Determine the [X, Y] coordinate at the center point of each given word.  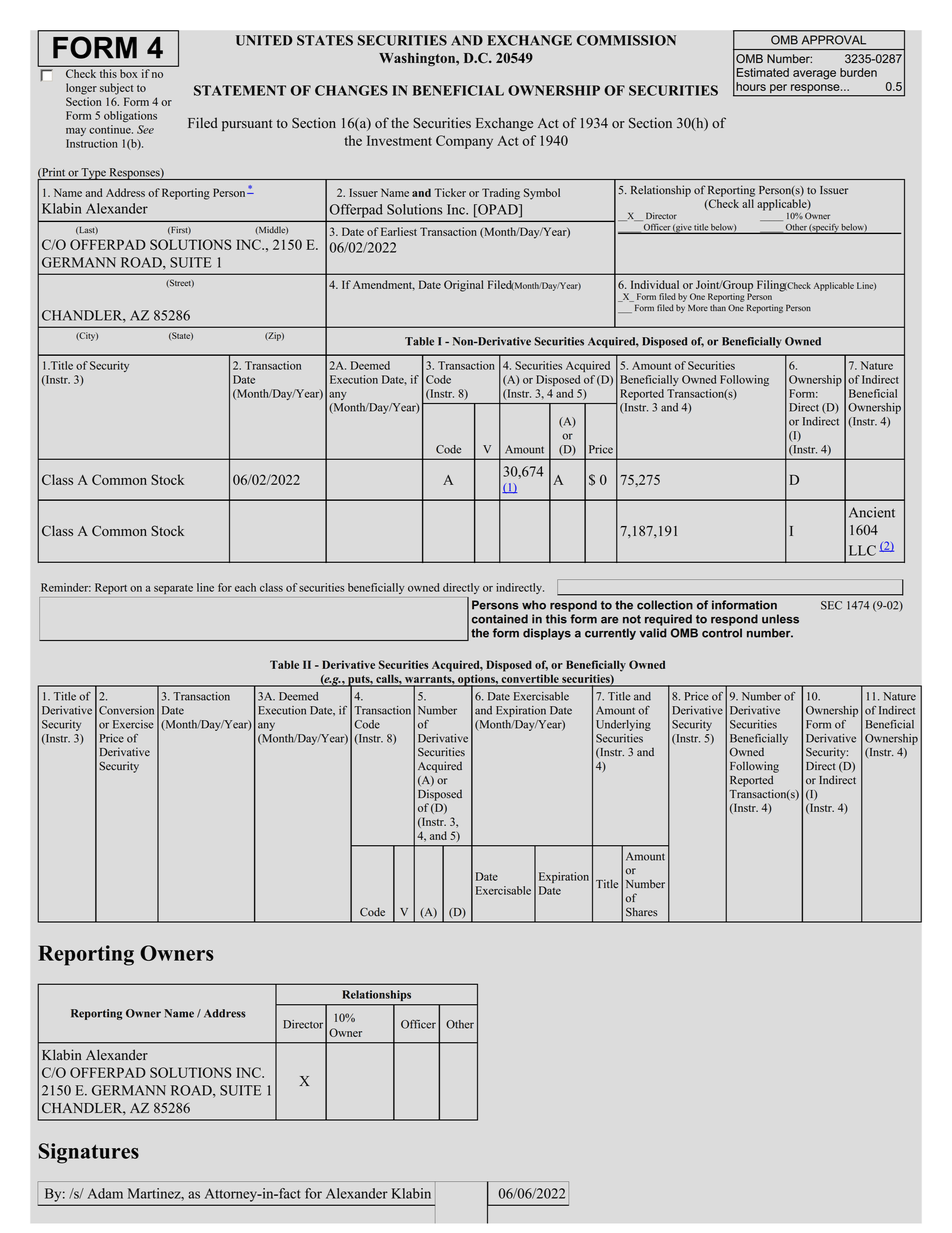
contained [500, 619]
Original [464, 286]
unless [780, 619]
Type [94, 174]
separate [173, 589]
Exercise [133, 724]
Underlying [623, 725]
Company [464, 142]
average [814, 75]
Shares [642, 912]
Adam [105, 1193]
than [718, 307]
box [128, 73]
